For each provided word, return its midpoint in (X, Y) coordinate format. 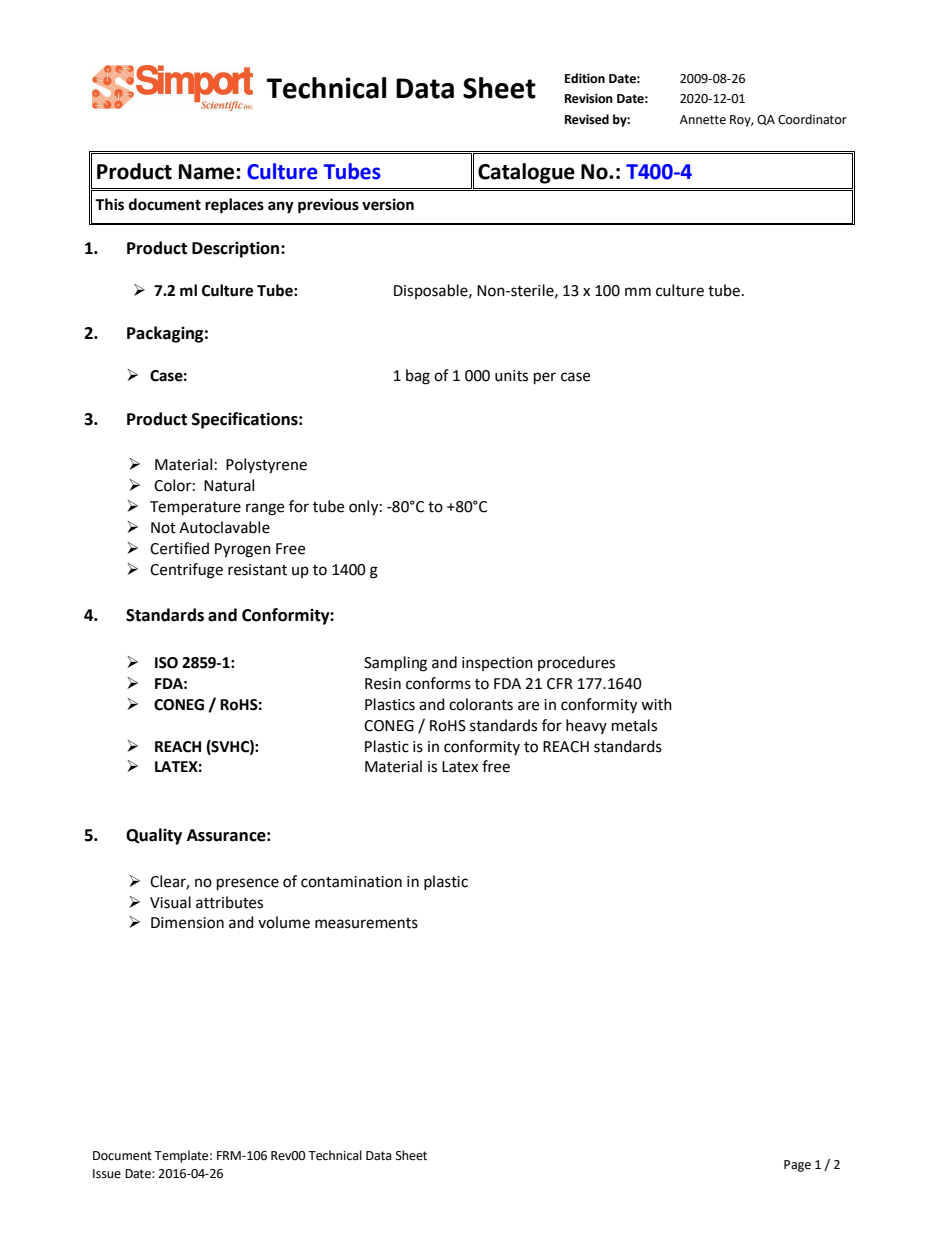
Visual (170, 902)
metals (634, 725)
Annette (703, 120)
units (511, 376)
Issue (107, 1174)
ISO (166, 663)
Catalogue (526, 173)
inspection (497, 664)
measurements (366, 923)
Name (208, 172)
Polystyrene (266, 466)
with (656, 704)
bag (418, 377)
